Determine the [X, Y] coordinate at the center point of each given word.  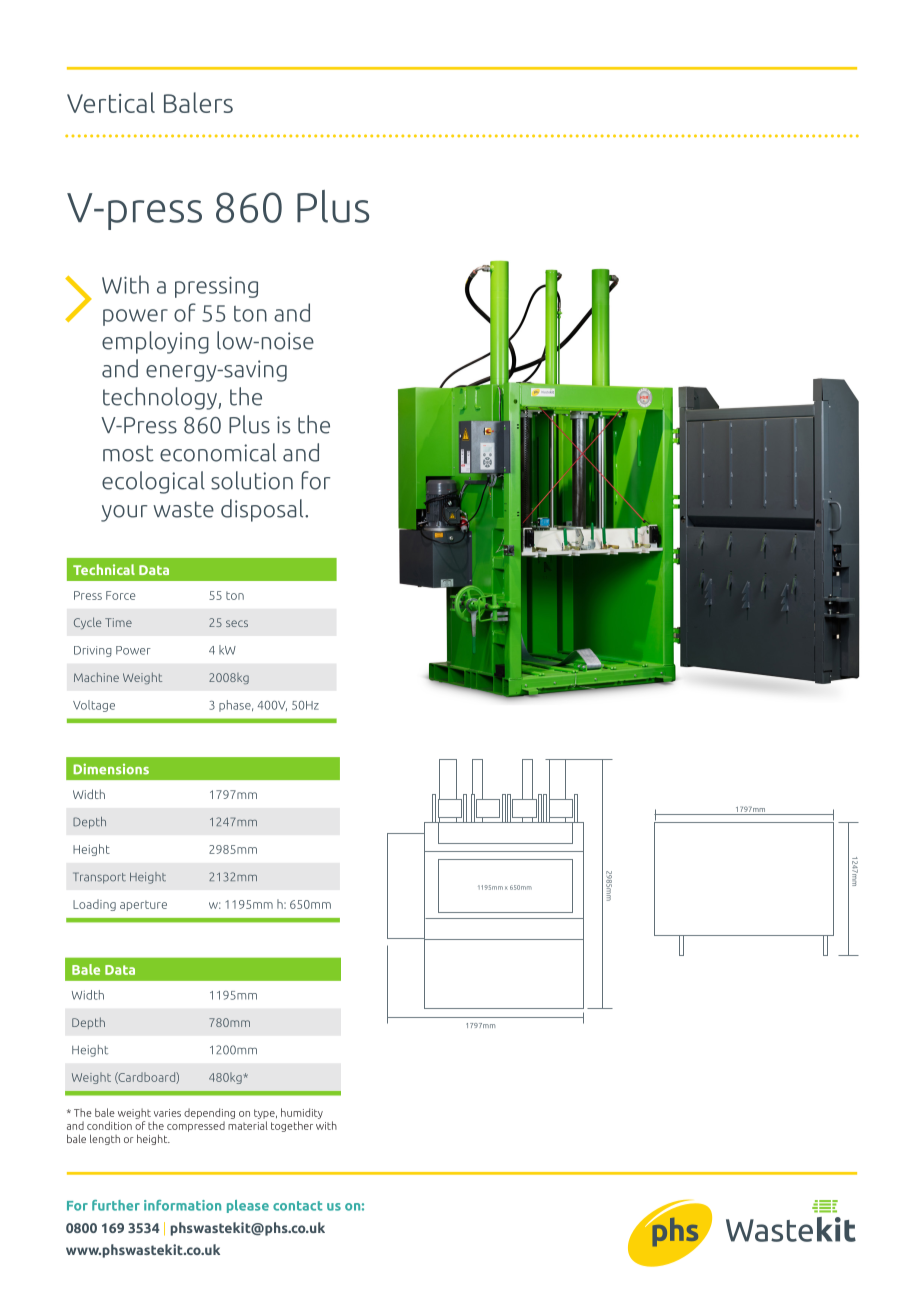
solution [252, 480]
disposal [263, 510]
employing [155, 342]
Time [118, 622]
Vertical [111, 102]
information [182, 1205]
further [116, 1205]
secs [237, 623]
